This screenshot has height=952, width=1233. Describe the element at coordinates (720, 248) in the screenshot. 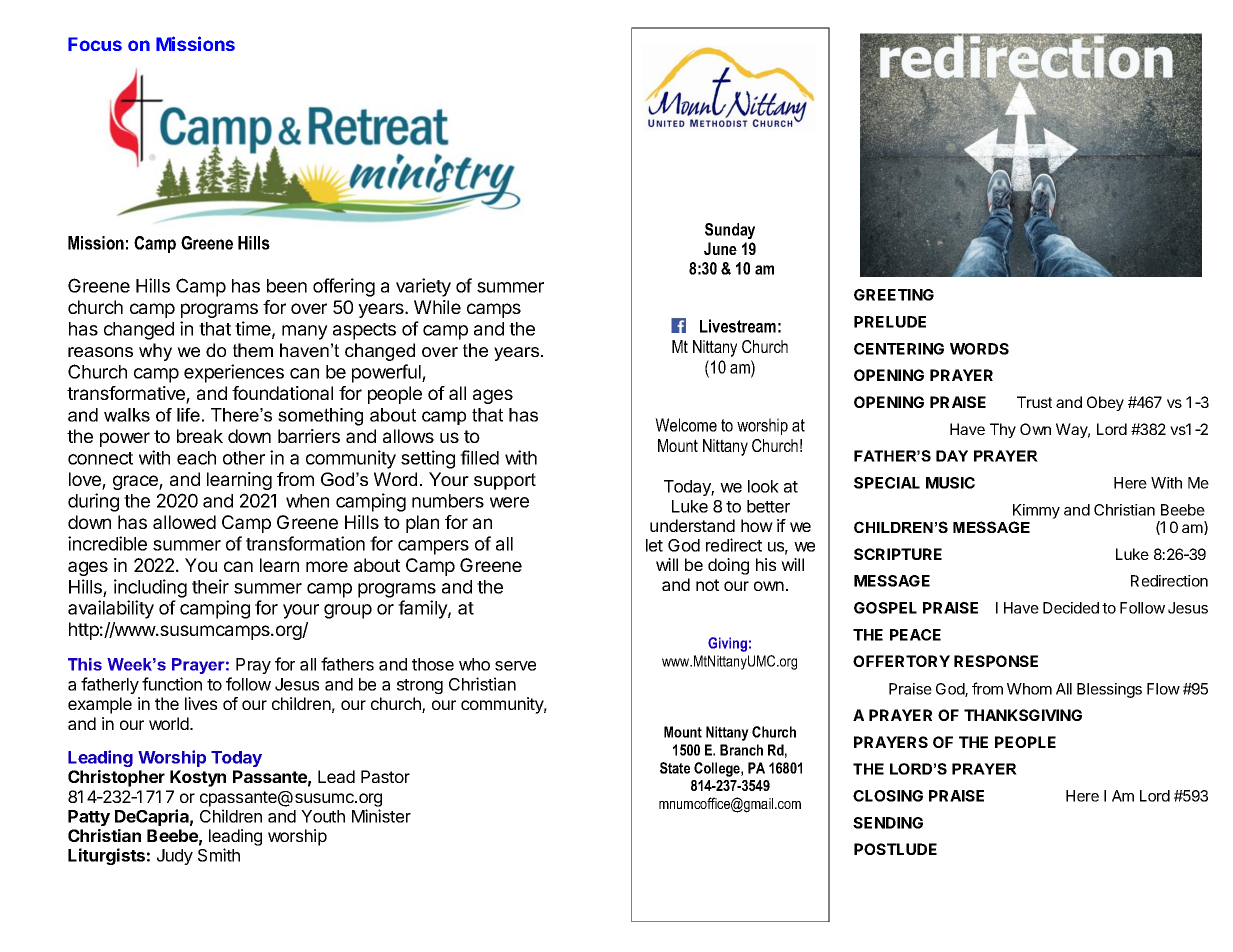

I see `June` at that location.
